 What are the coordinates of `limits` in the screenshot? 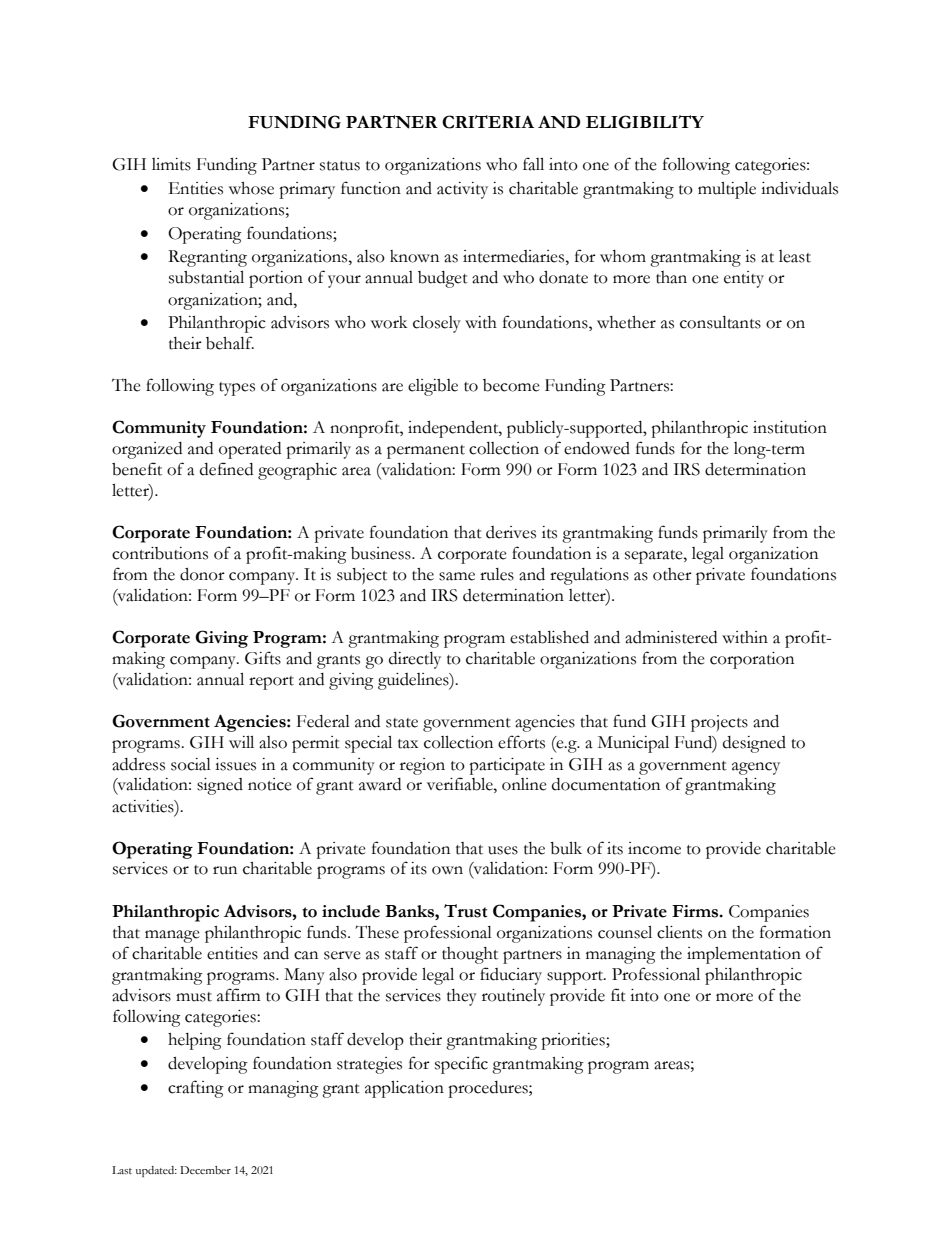 It's located at (171, 164).
